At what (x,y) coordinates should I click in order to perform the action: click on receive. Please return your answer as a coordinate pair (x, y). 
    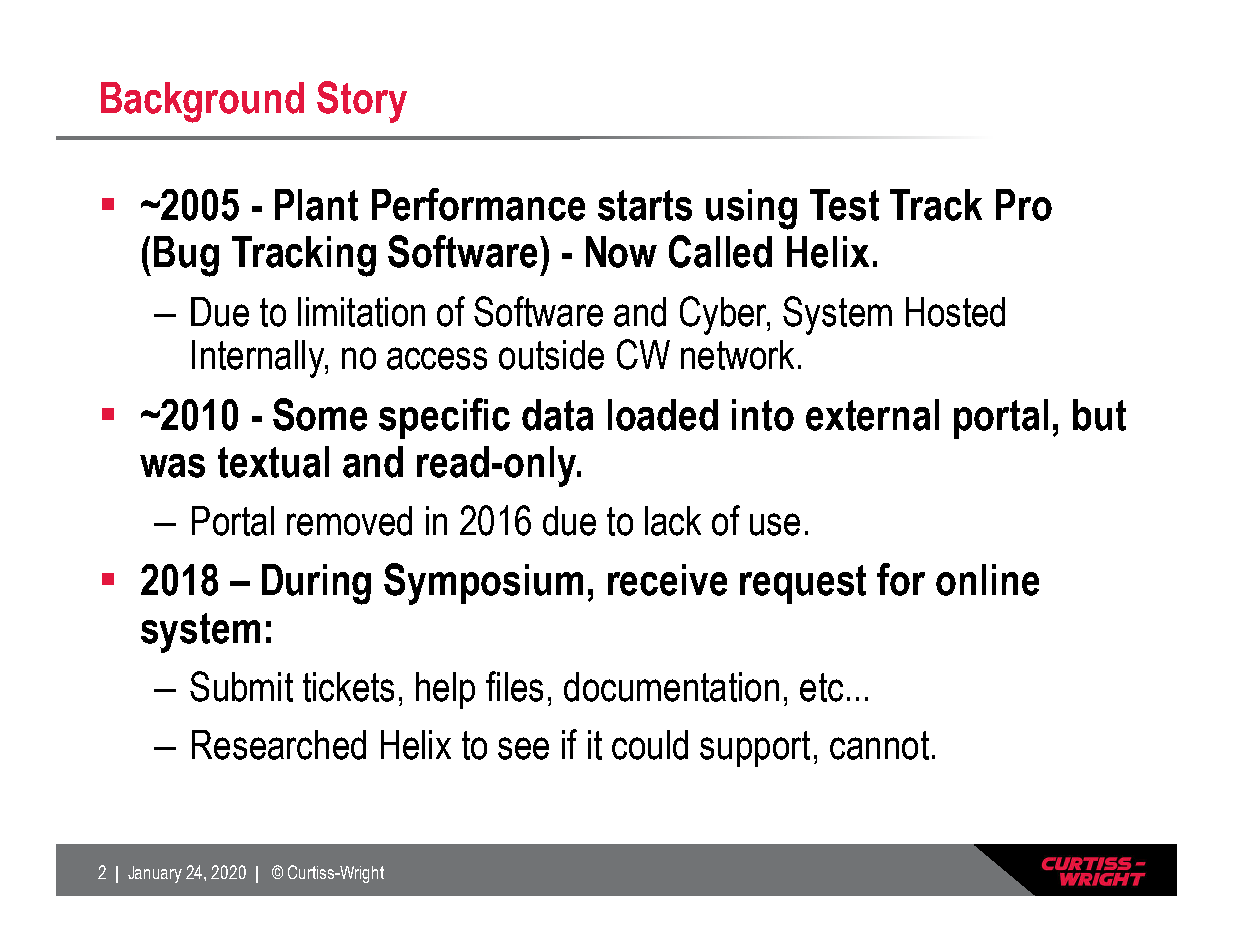
    Looking at the image, I should click on (667, 580).
